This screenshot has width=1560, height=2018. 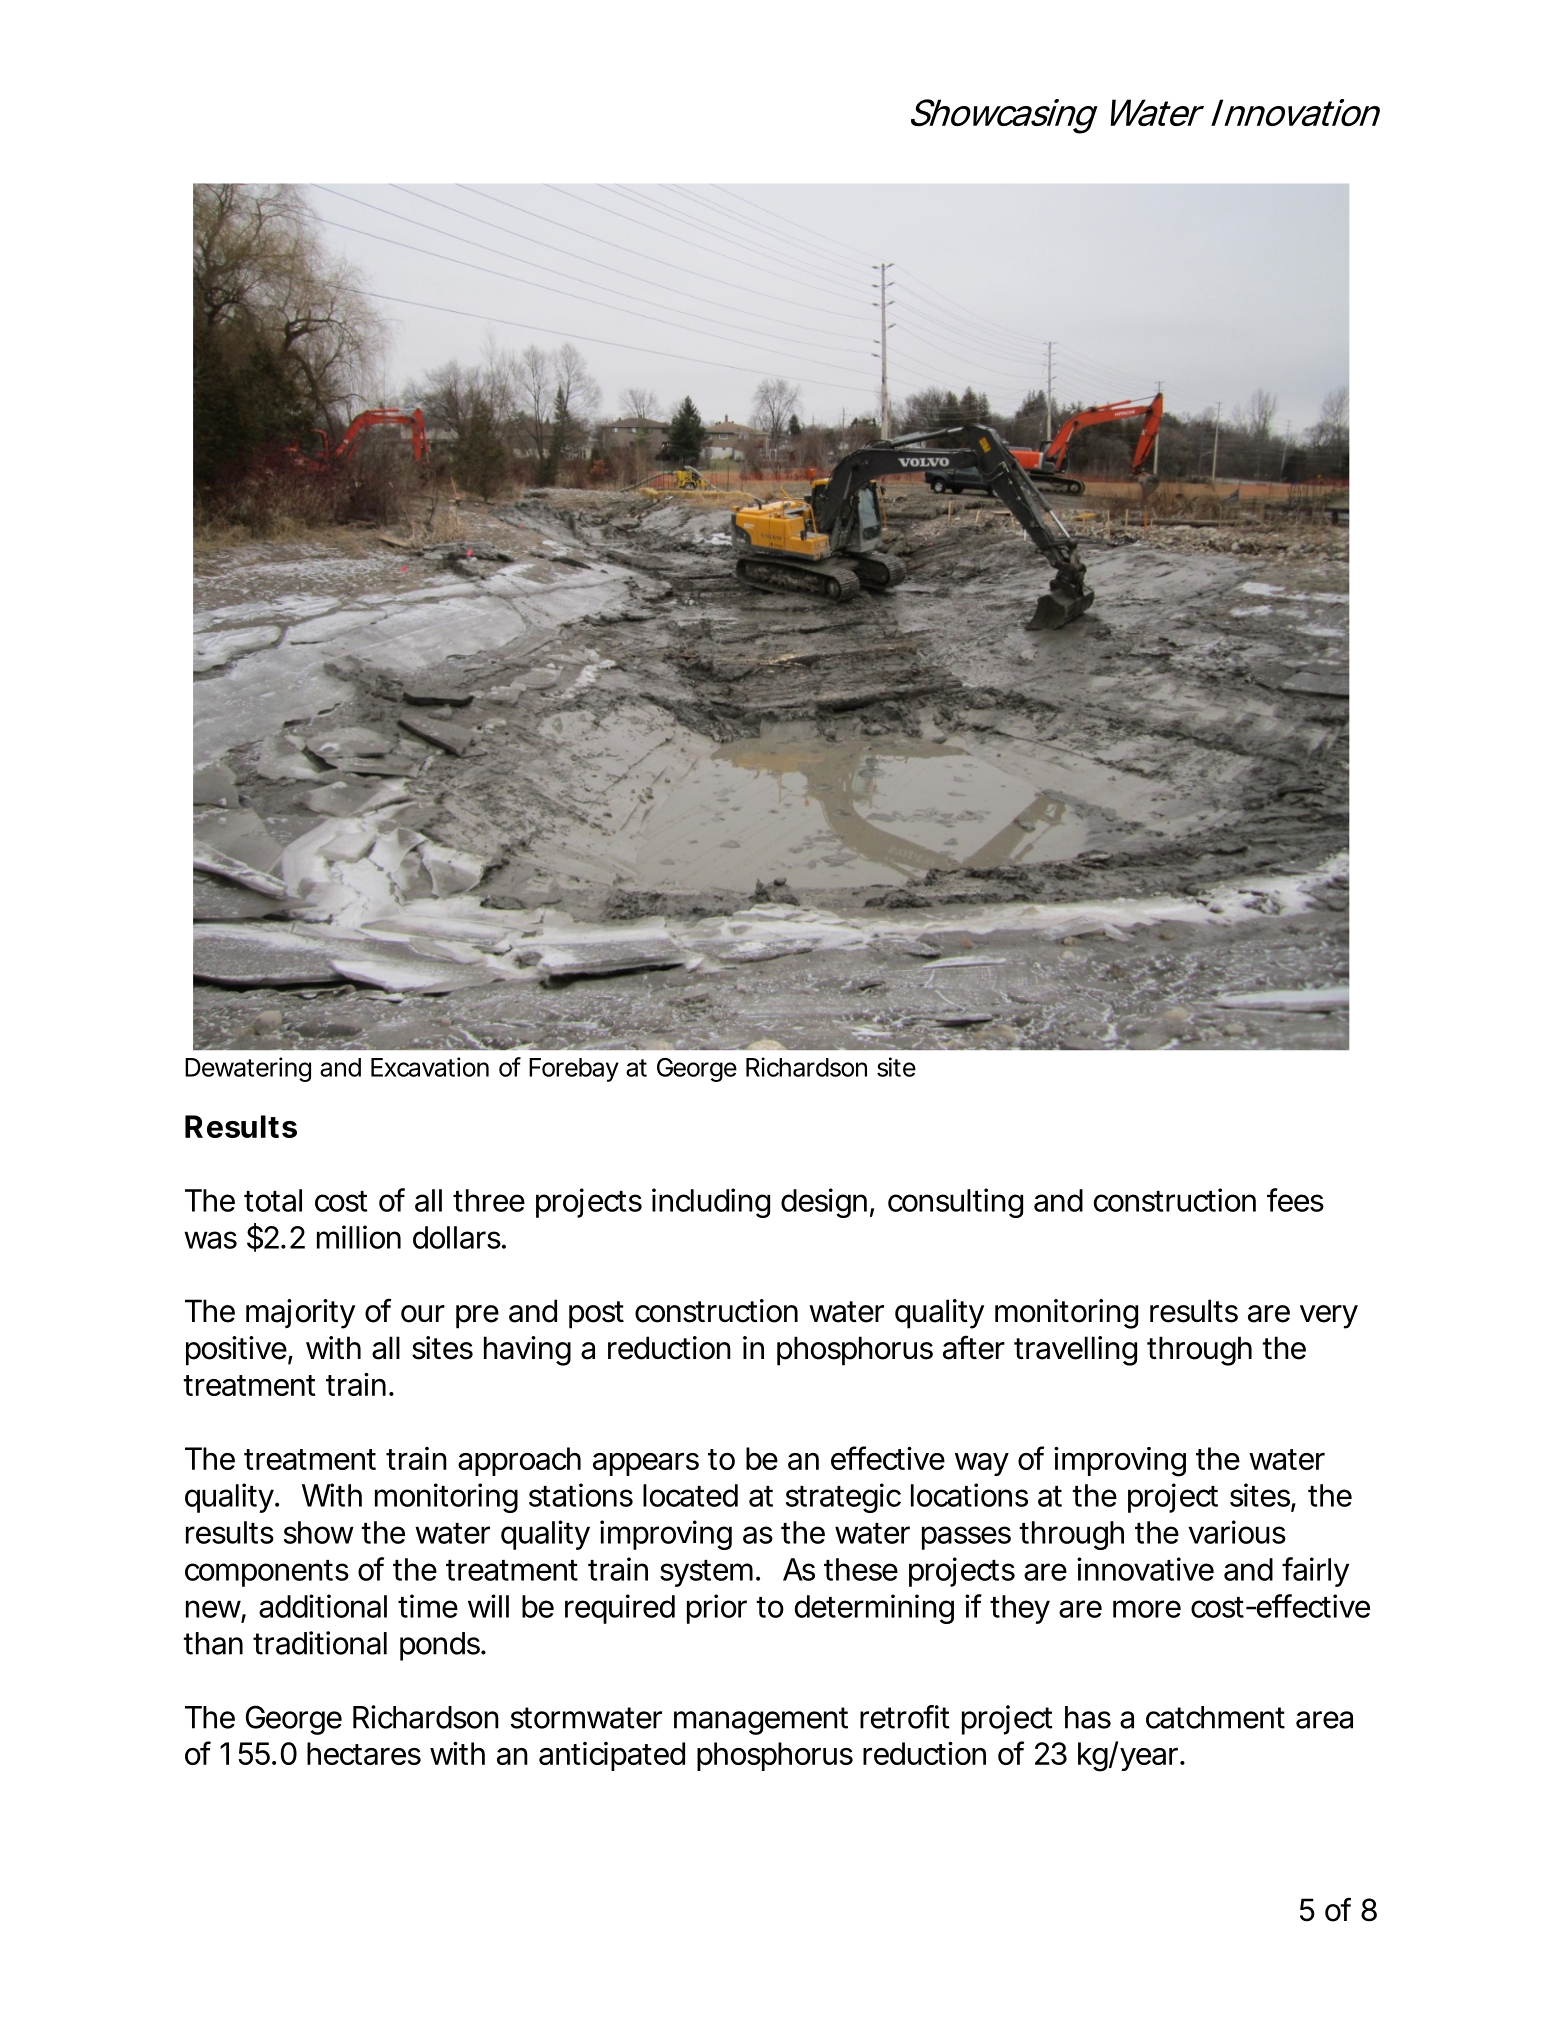 I want to click on design, so click(x=824, y=1203).
